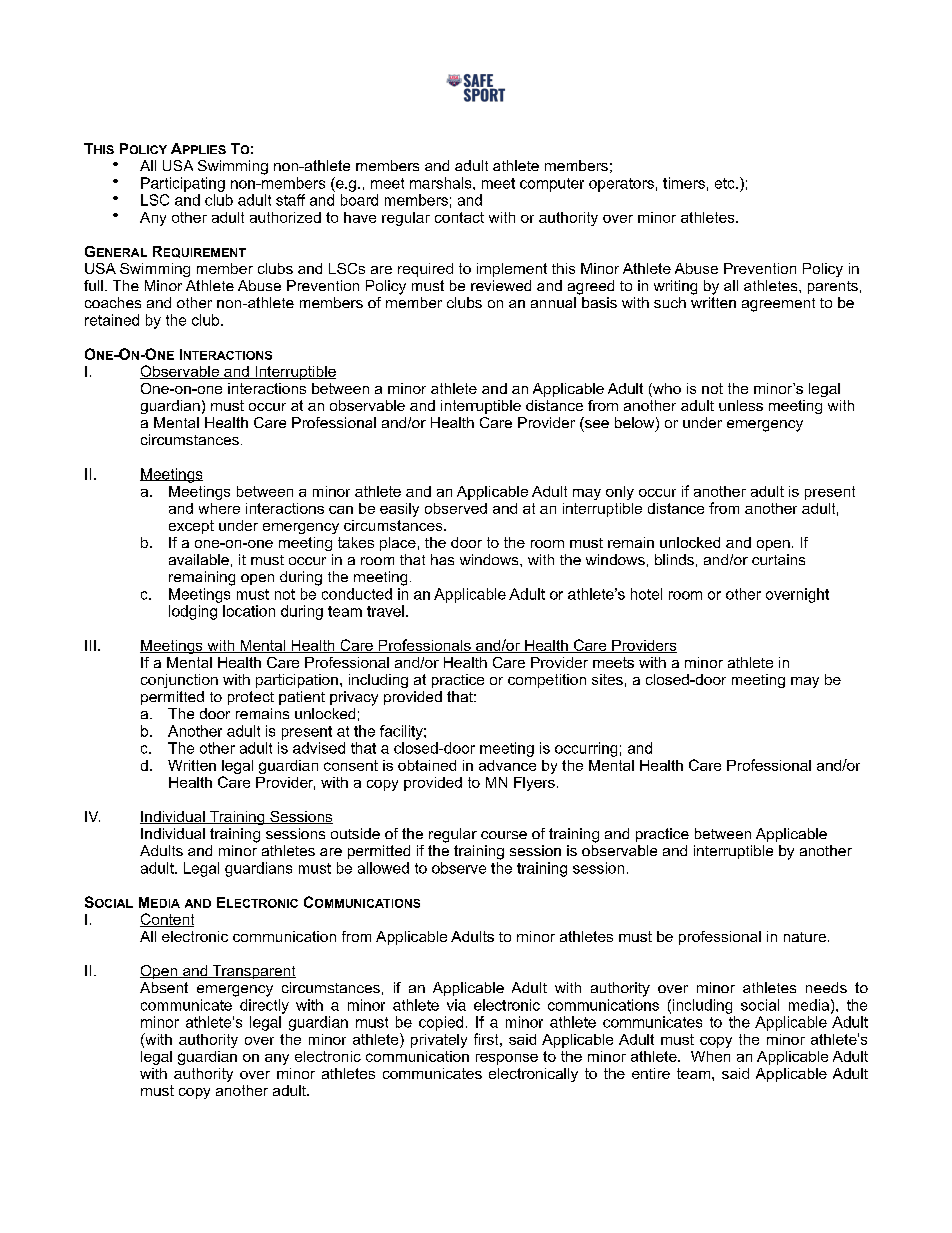  I want to click on privately, so click(439, 1041).
